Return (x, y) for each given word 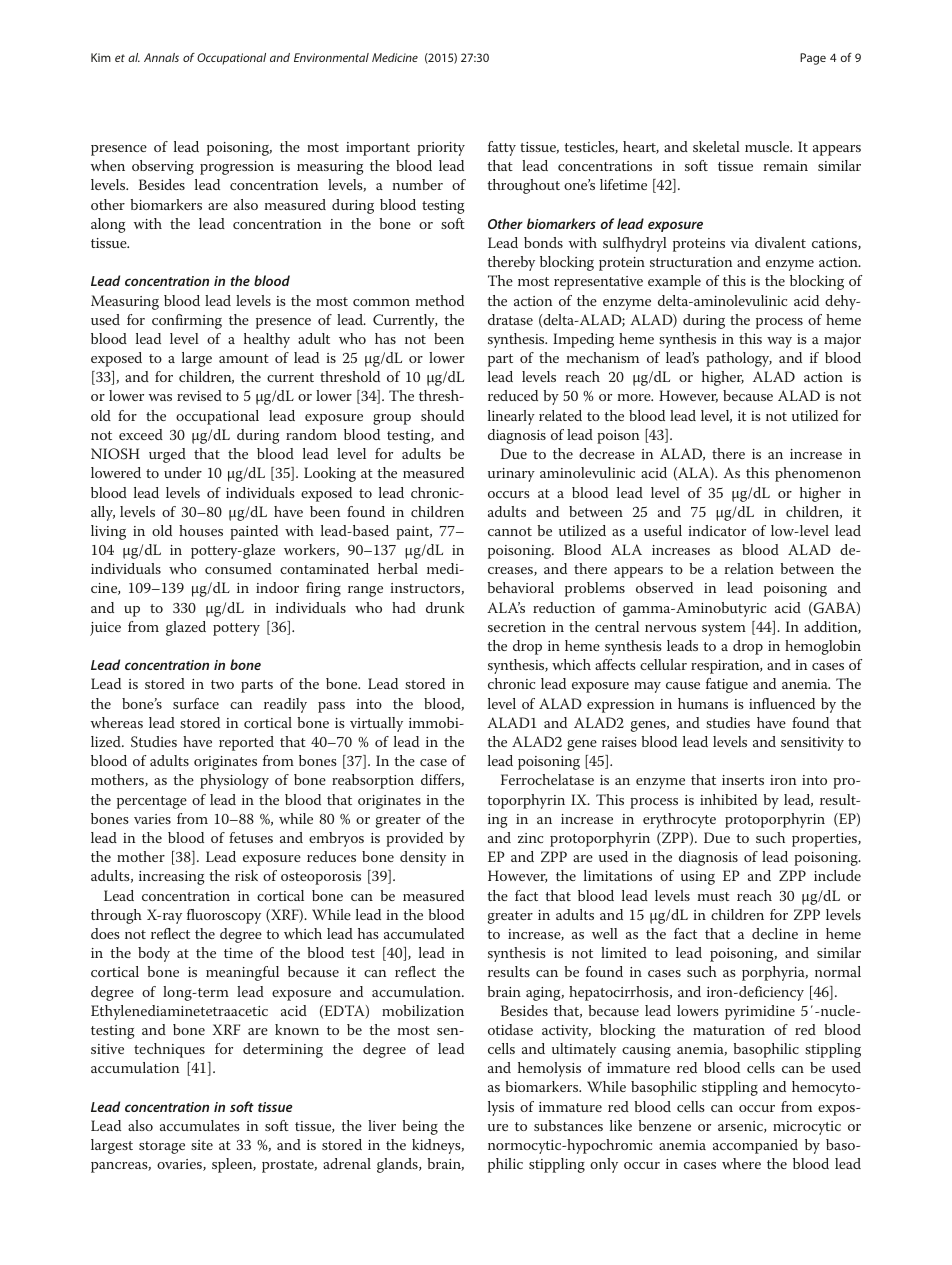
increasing (172, 878)
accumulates (200, 1125)
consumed (238, 568)
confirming (187, 321)
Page (813, 59)
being (420, 1127)
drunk (445, 607)
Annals (161, 57)
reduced (513, 395)
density (423, 858)
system (724, 629)
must (714, 896)
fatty (502, 148)
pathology (739, 359)
